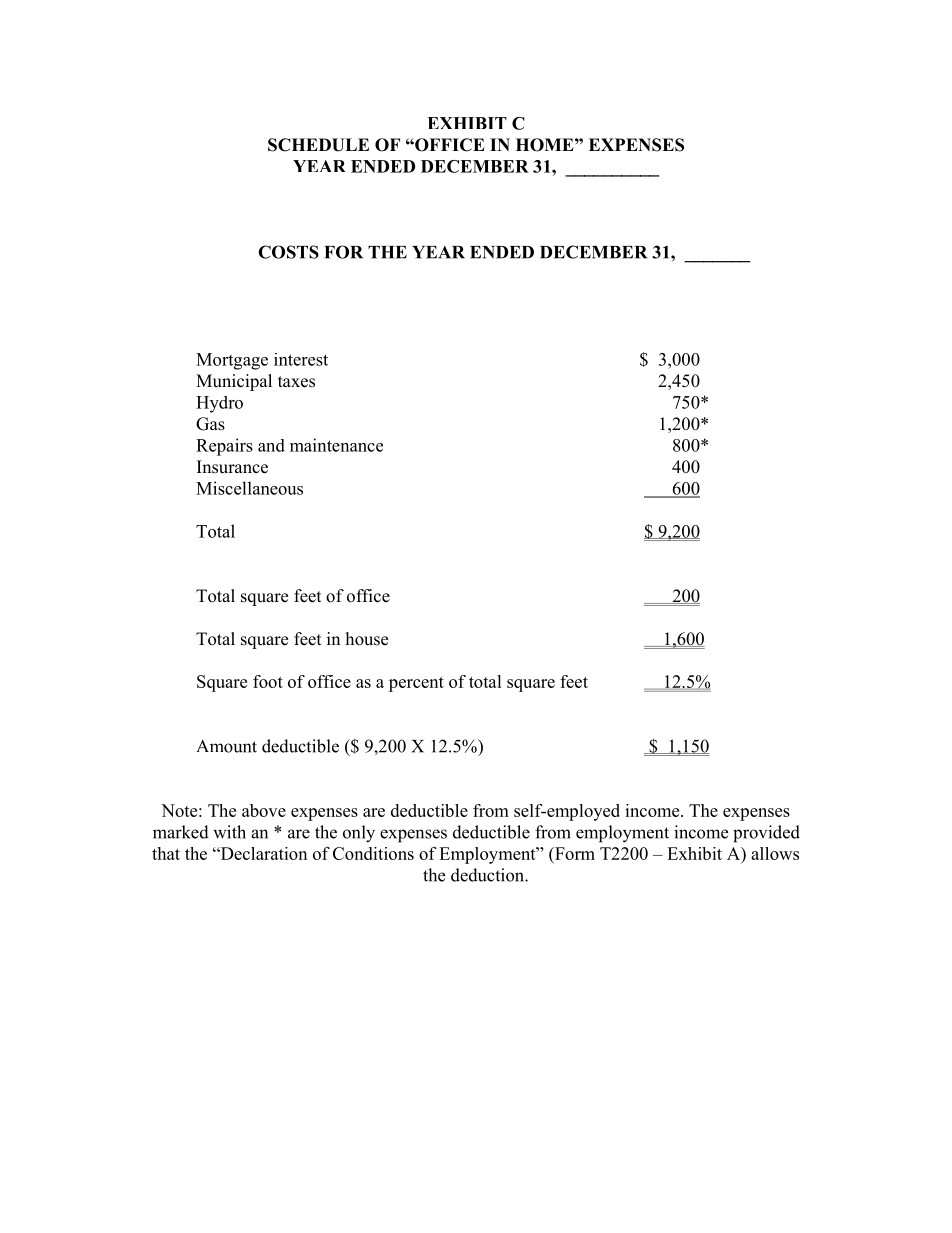 This image has width=952, height=1233. Describe the element at coordinates (229, 832) in the image. I see `with` at that location.
